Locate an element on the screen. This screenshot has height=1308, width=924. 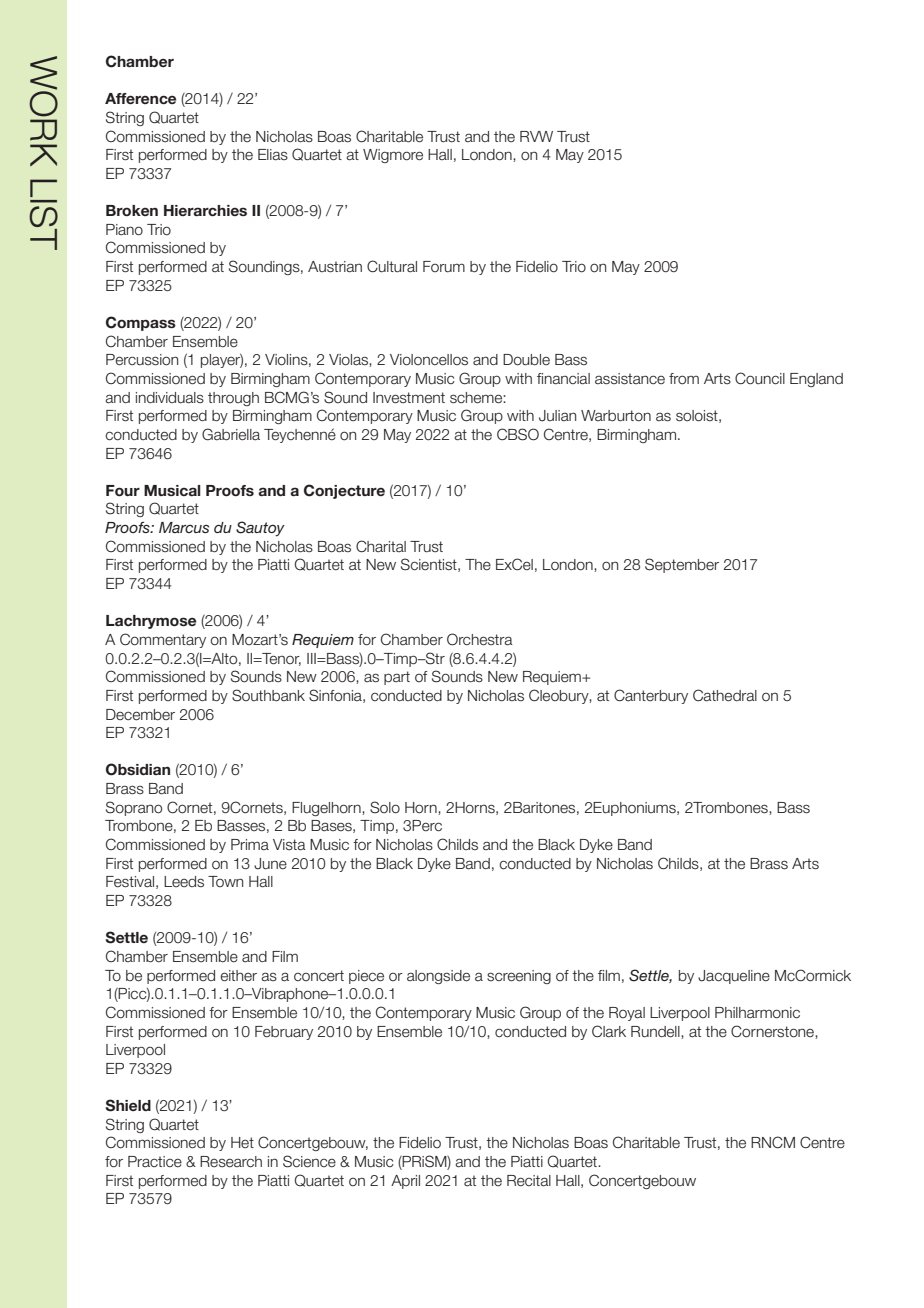
Council is located at coordinates (760, 378).
